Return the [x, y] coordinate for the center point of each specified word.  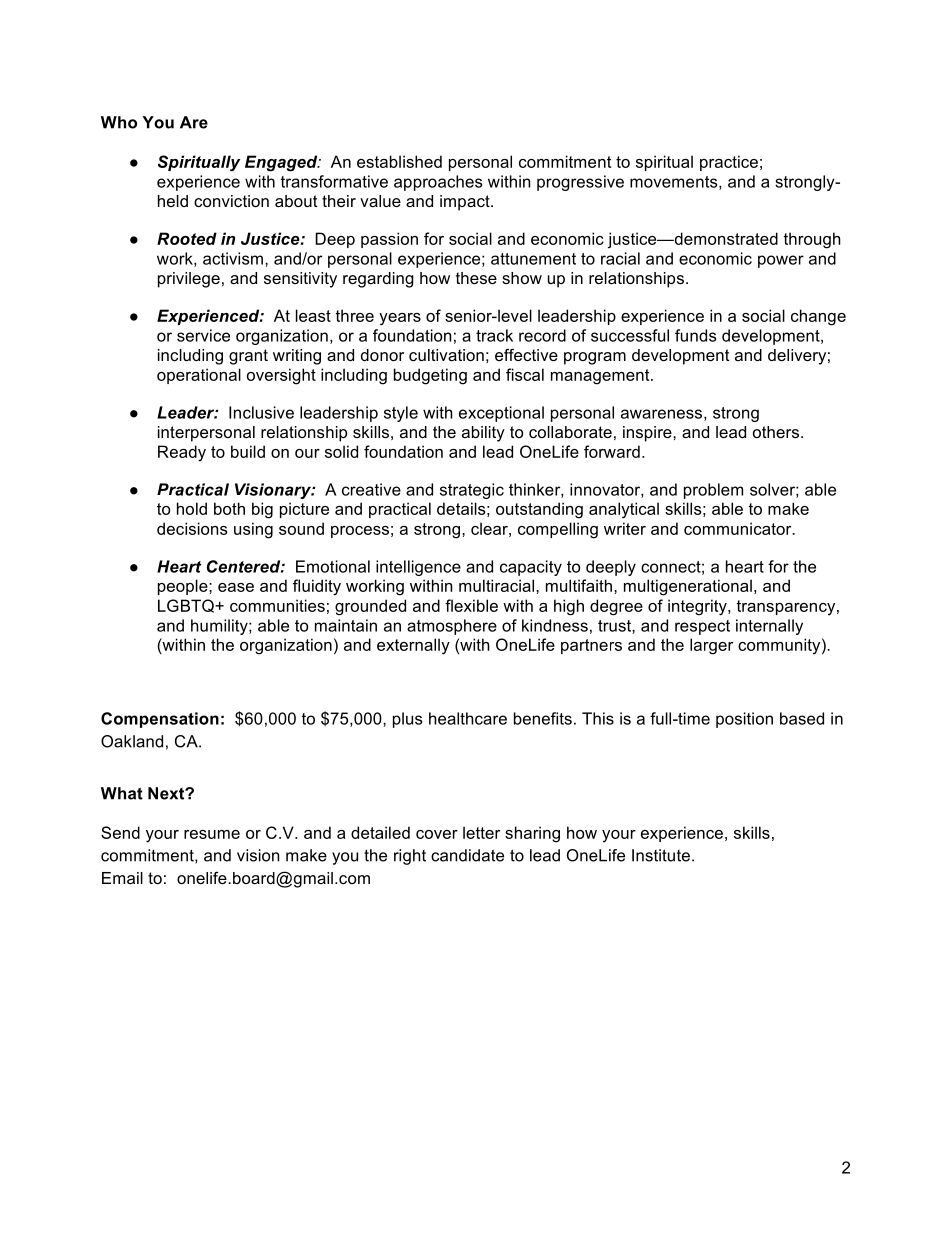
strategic [472, 491]
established [399, 161]
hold [192, 508]
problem [713, 491]
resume [212, 834]
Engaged [282, 163]
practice [729, 163]
